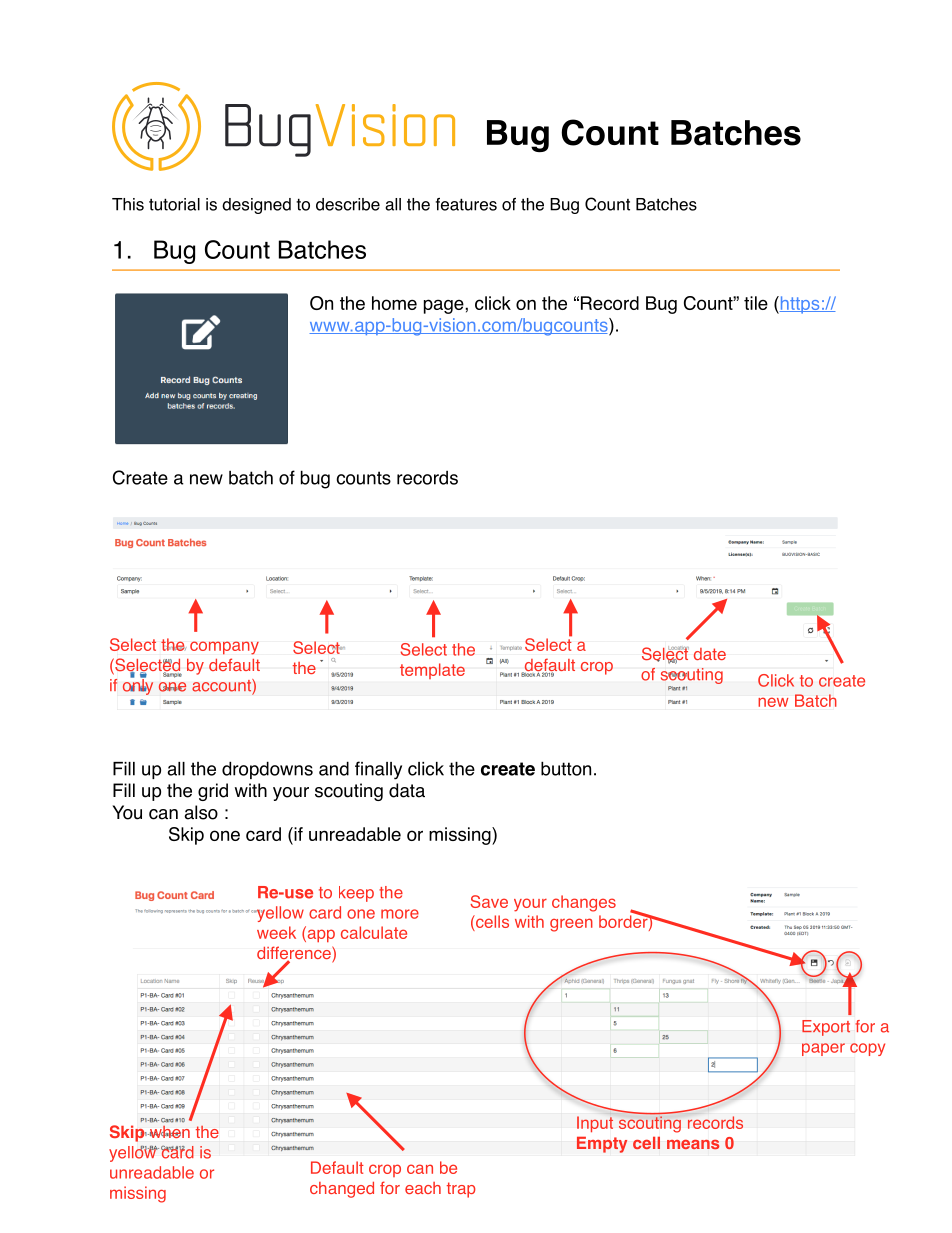 The width and height of the screenshot is (952, 1233). What do you see at coordinates (710, 654) in the screenshot?
I see `date` at bounding box center [710, 654].
